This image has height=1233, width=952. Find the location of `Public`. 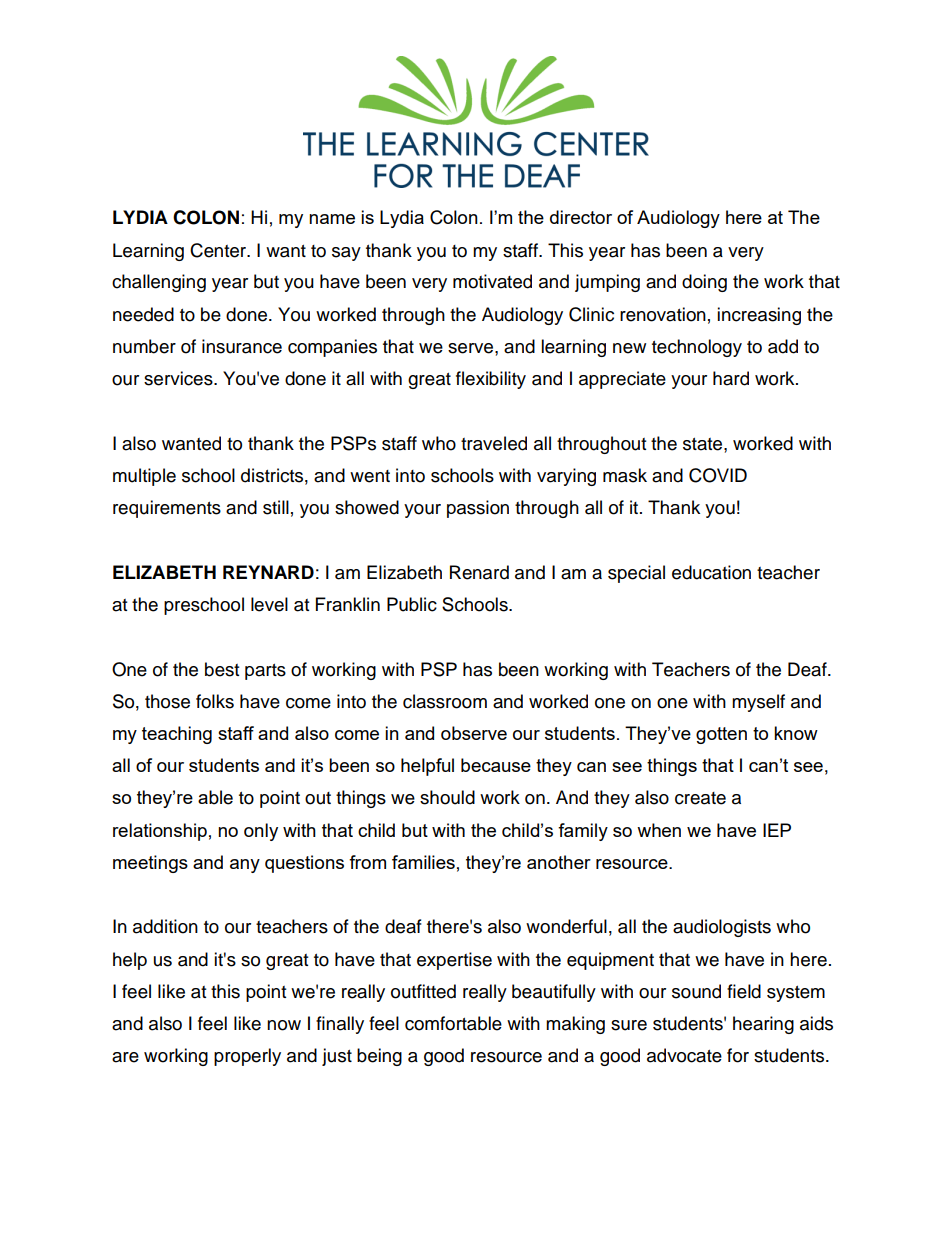

Public is located at coordinates (412, 604).
